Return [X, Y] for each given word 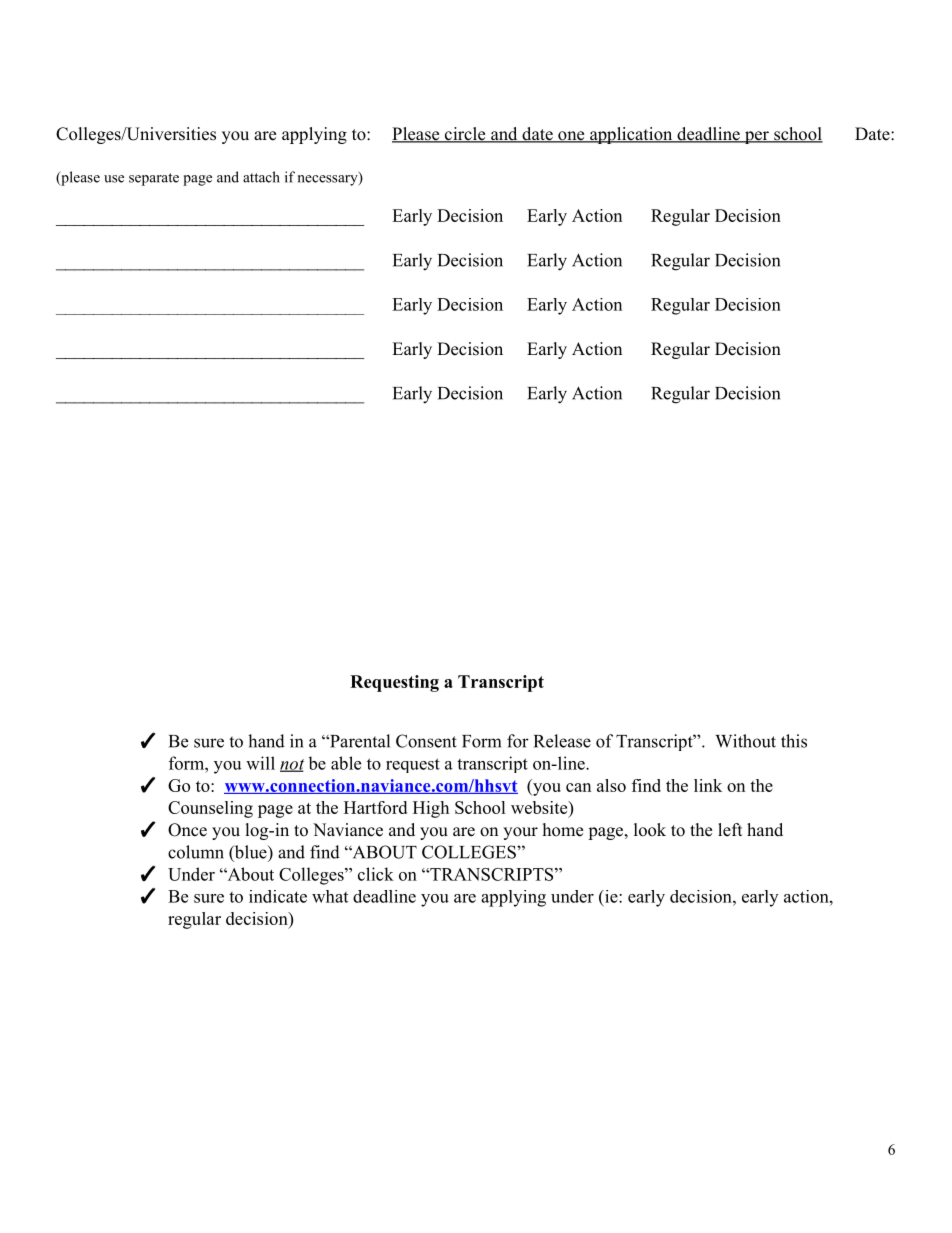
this [794, 741]
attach [261, 177]
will [260, 763]
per [756, 137]
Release [562, 741]
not [292, 765]
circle [465, 135]
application [630, 135]
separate [154, 179]
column [196, 852]
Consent [426, 741]
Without [745, 741]
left [730, 830]
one [571, 137]
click [376, 874]
